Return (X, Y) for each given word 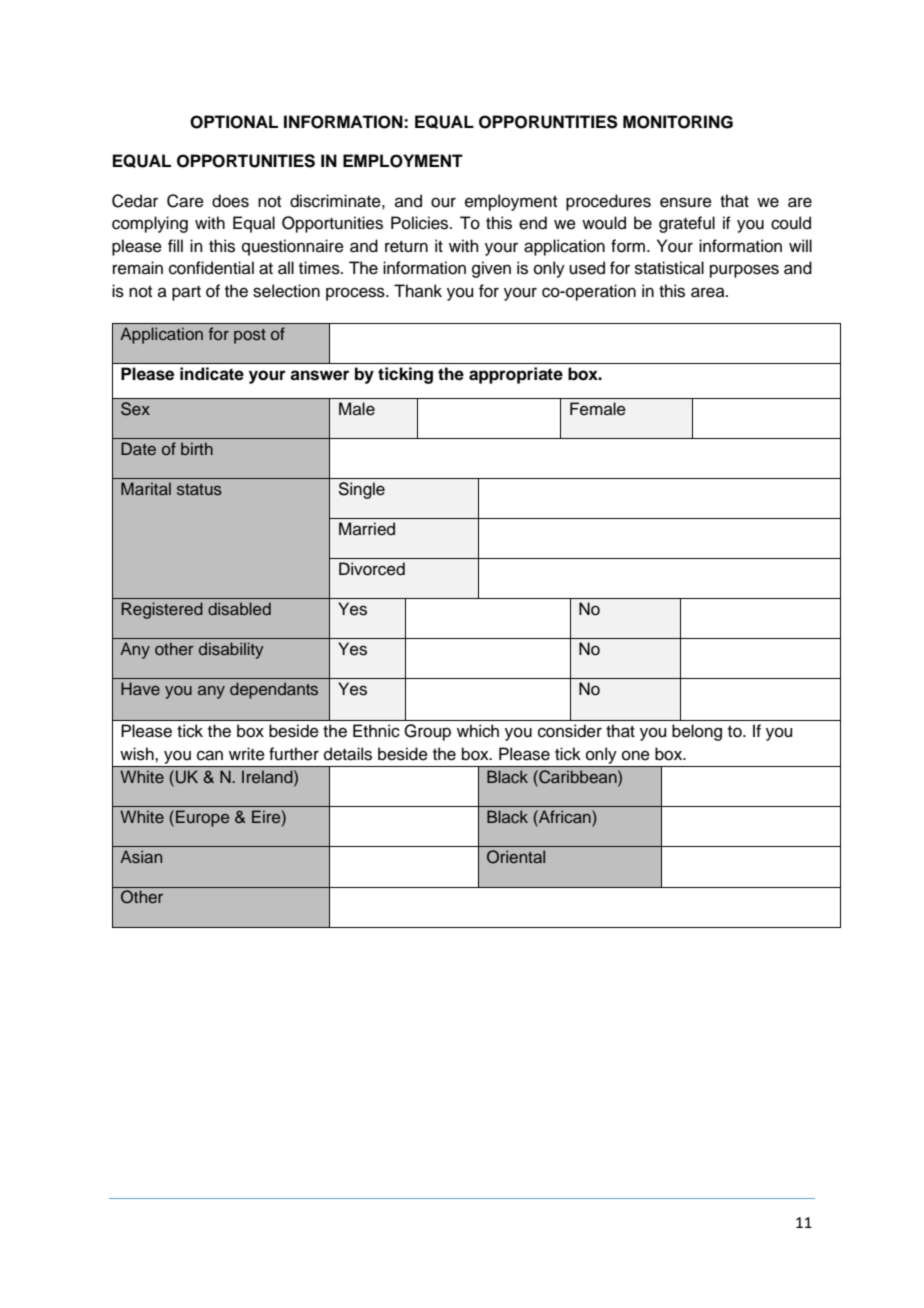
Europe (202, 818)
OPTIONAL (234, 122)
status (199, 489)
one (636, 755)
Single (362, 490)
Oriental (516, 857)
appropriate (516, 375)
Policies (421, 223)
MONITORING (678, 122)
